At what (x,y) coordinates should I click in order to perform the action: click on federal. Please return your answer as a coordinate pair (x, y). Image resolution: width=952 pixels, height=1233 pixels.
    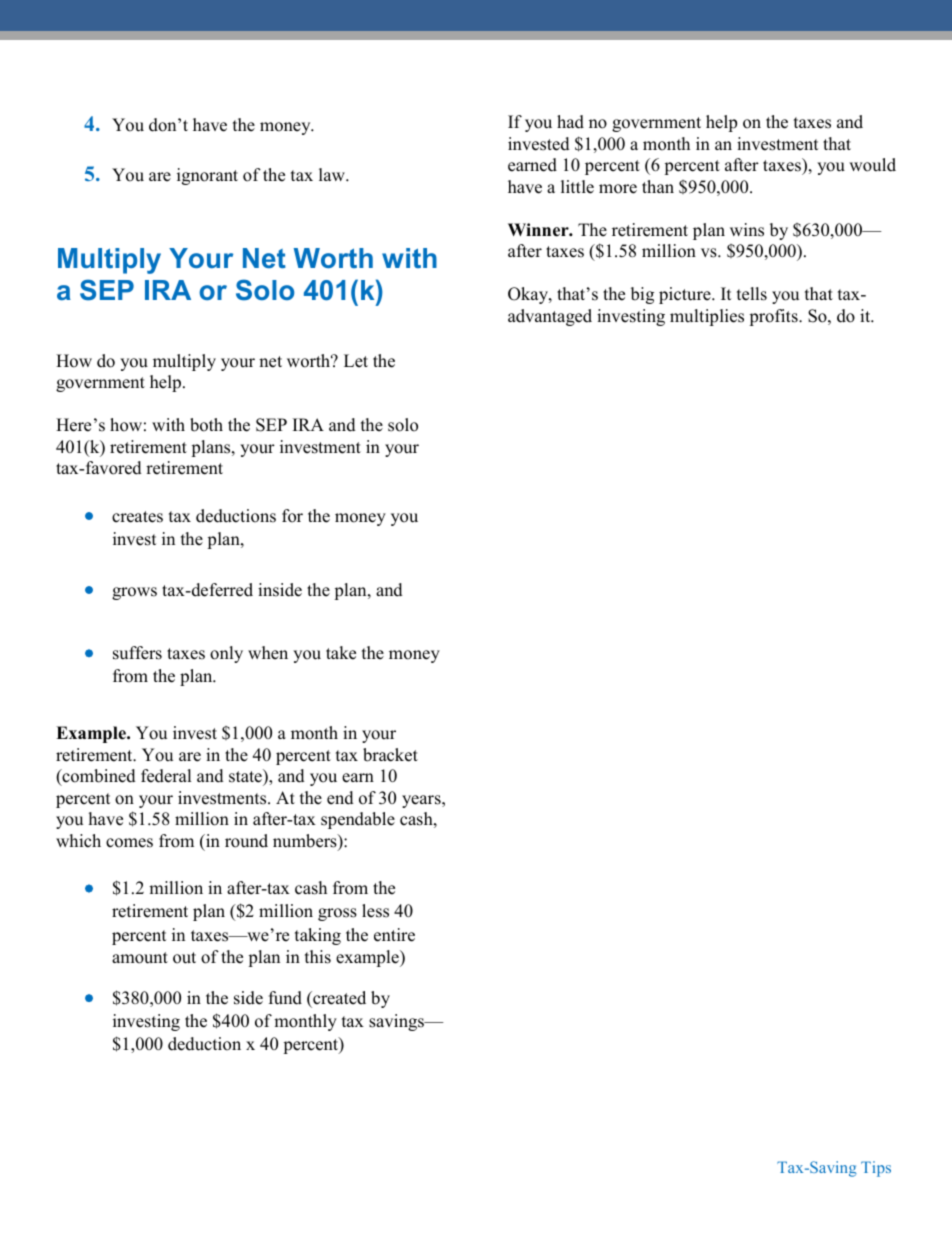
    Looking at the image, I should click on (166, 776).
